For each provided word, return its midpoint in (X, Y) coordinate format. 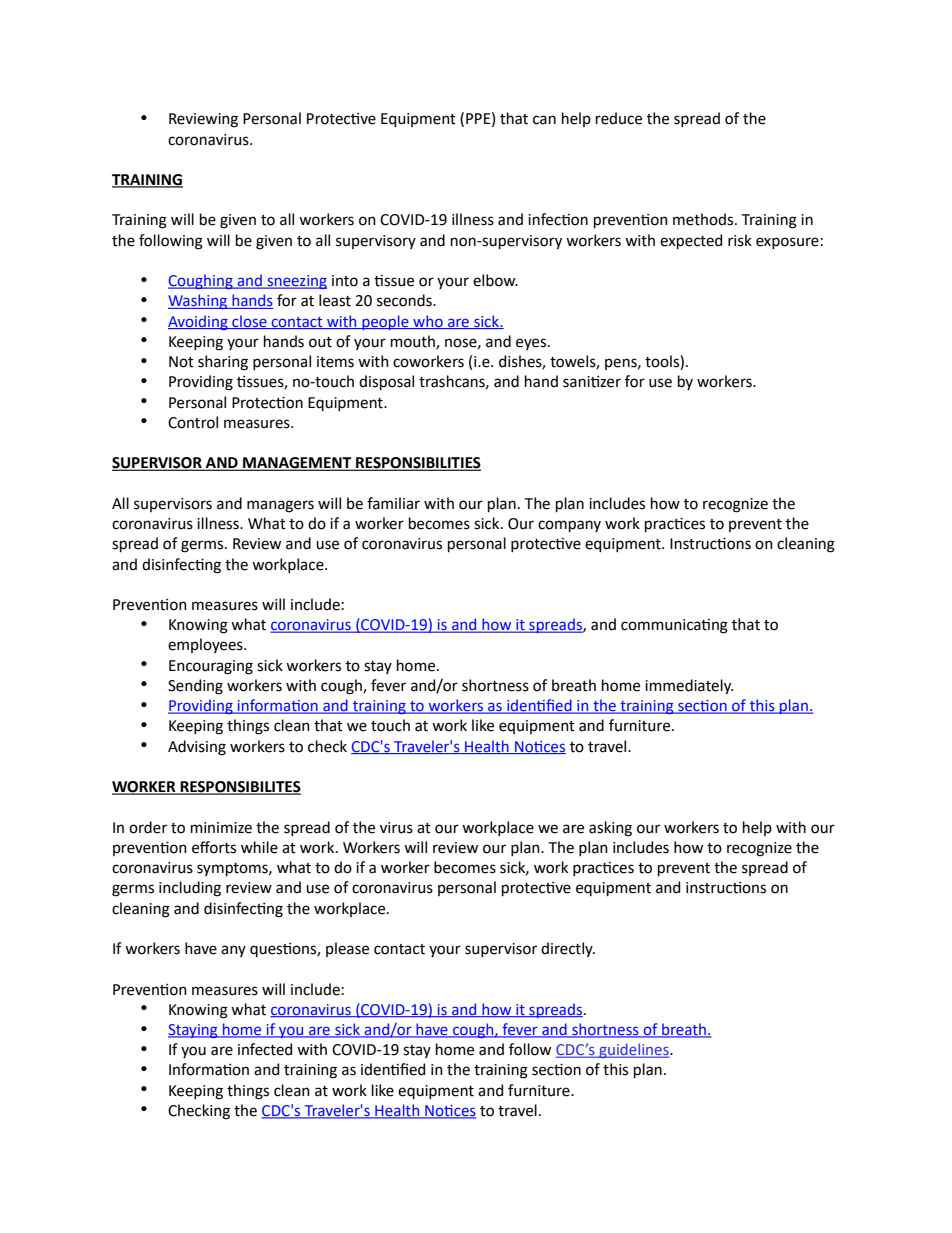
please (347, 949)
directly (568, 949)
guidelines (634, 1050)
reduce (619, 118)
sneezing (296, 282)
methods (704, 219)
